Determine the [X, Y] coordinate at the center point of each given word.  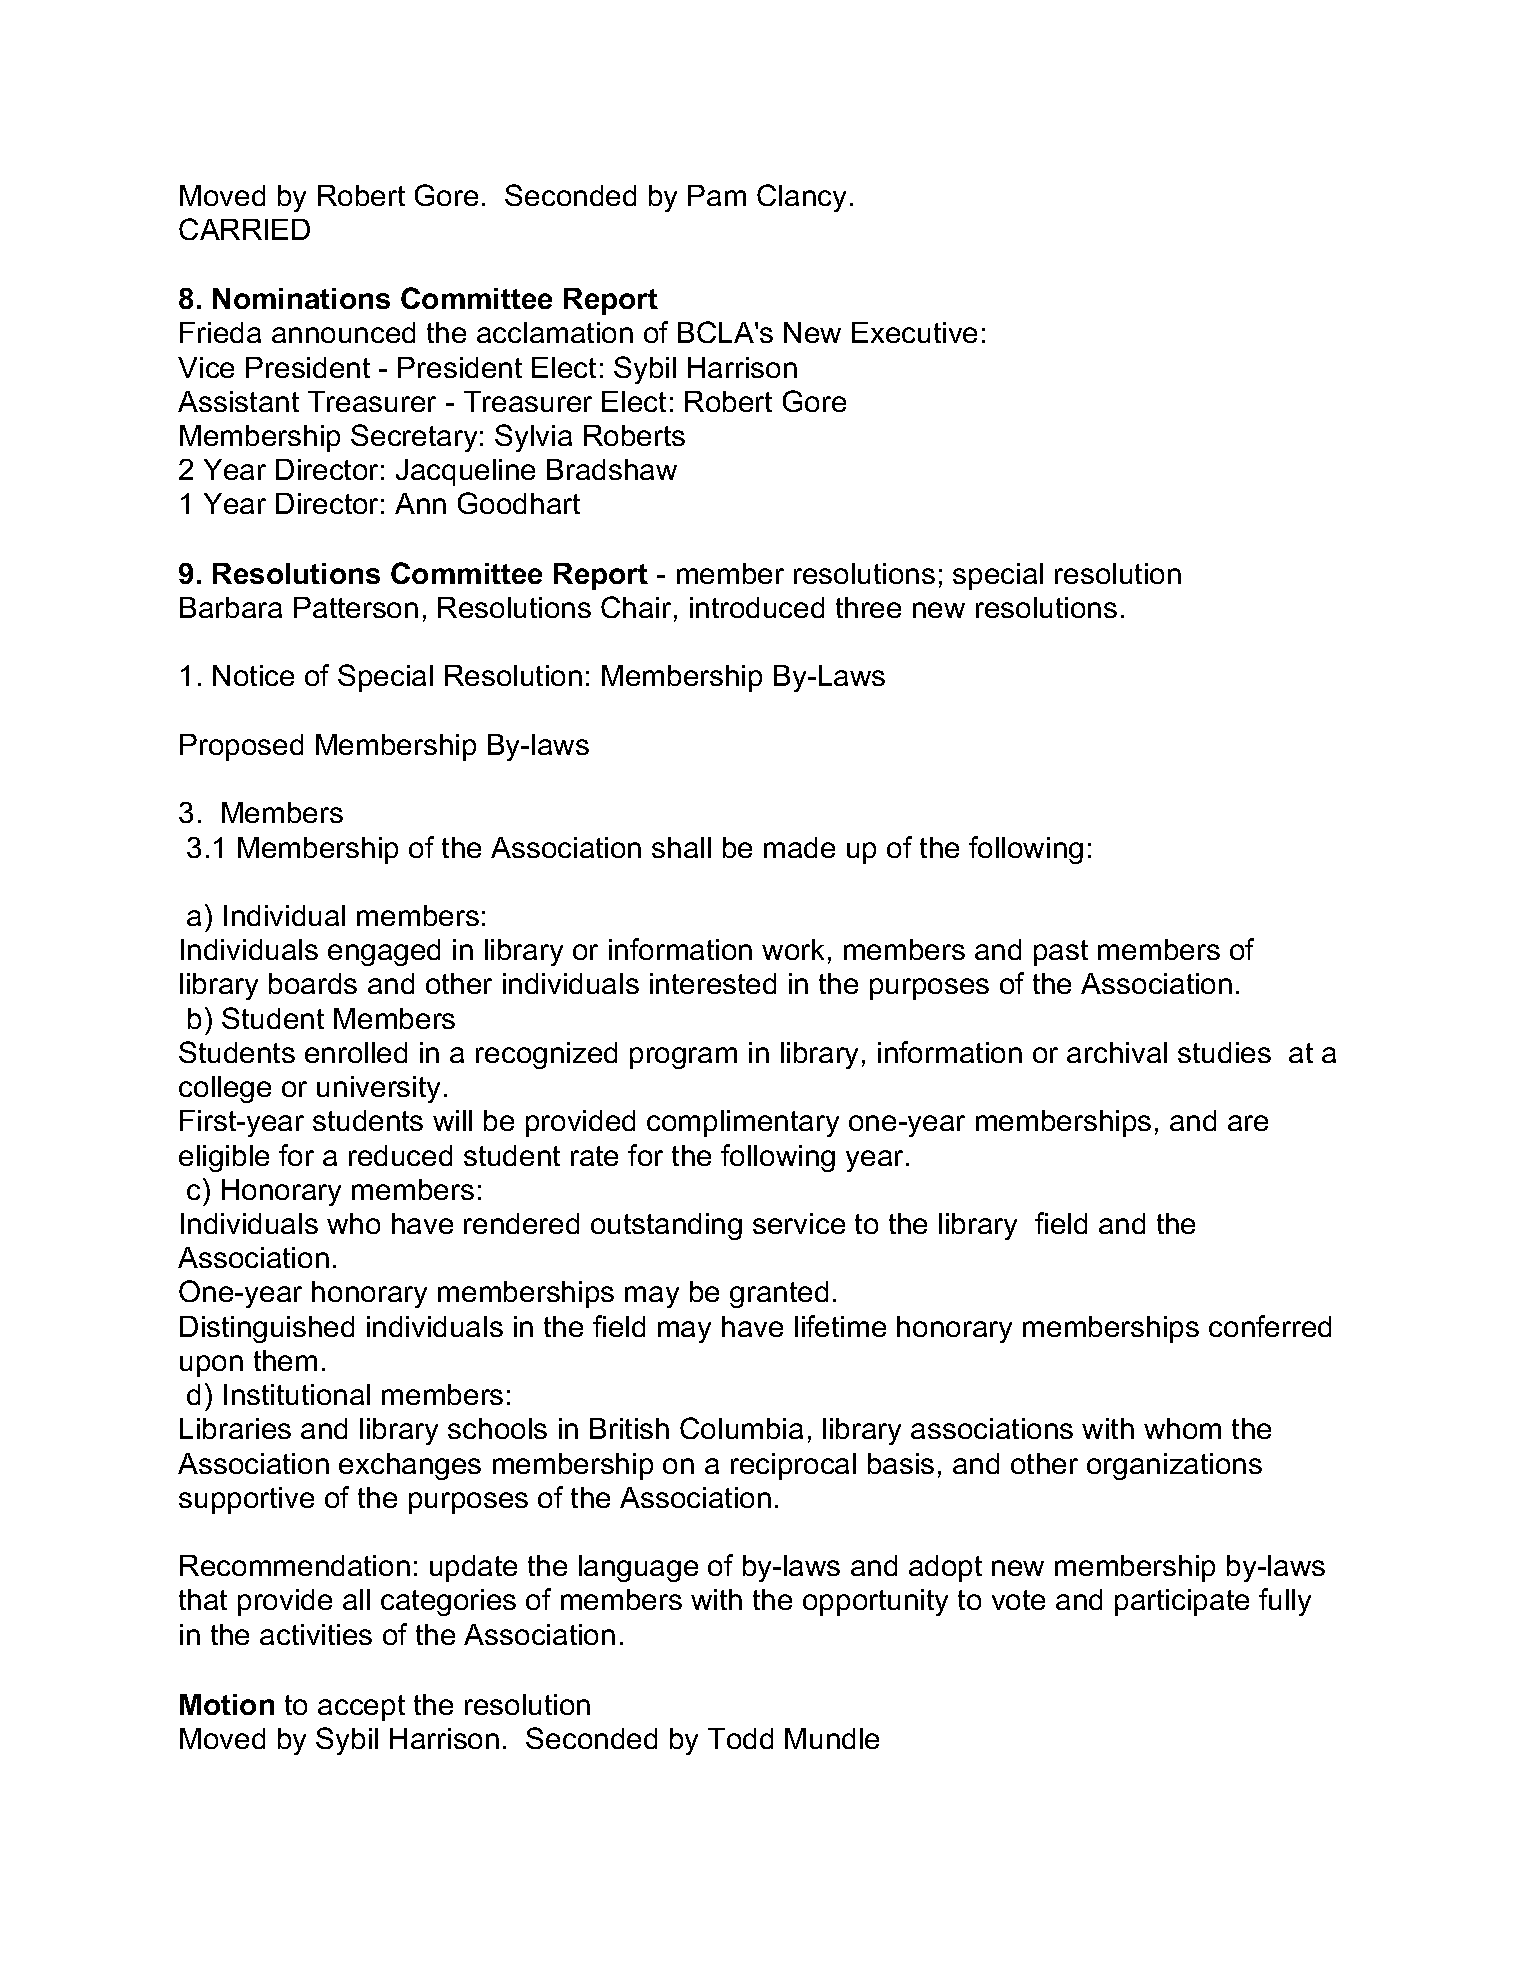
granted [779, 1294]
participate [1182, 1602]
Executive [914, 332]
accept [361, 1708]
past [1061, 953]
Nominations [301, 298]
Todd [740, 1738]
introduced [757, 607]
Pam [717, 195]
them [285, 1360]
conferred [1270, 1326]
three [868, 607]
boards [313, 983]
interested [713, 983]
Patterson [356, 607]
